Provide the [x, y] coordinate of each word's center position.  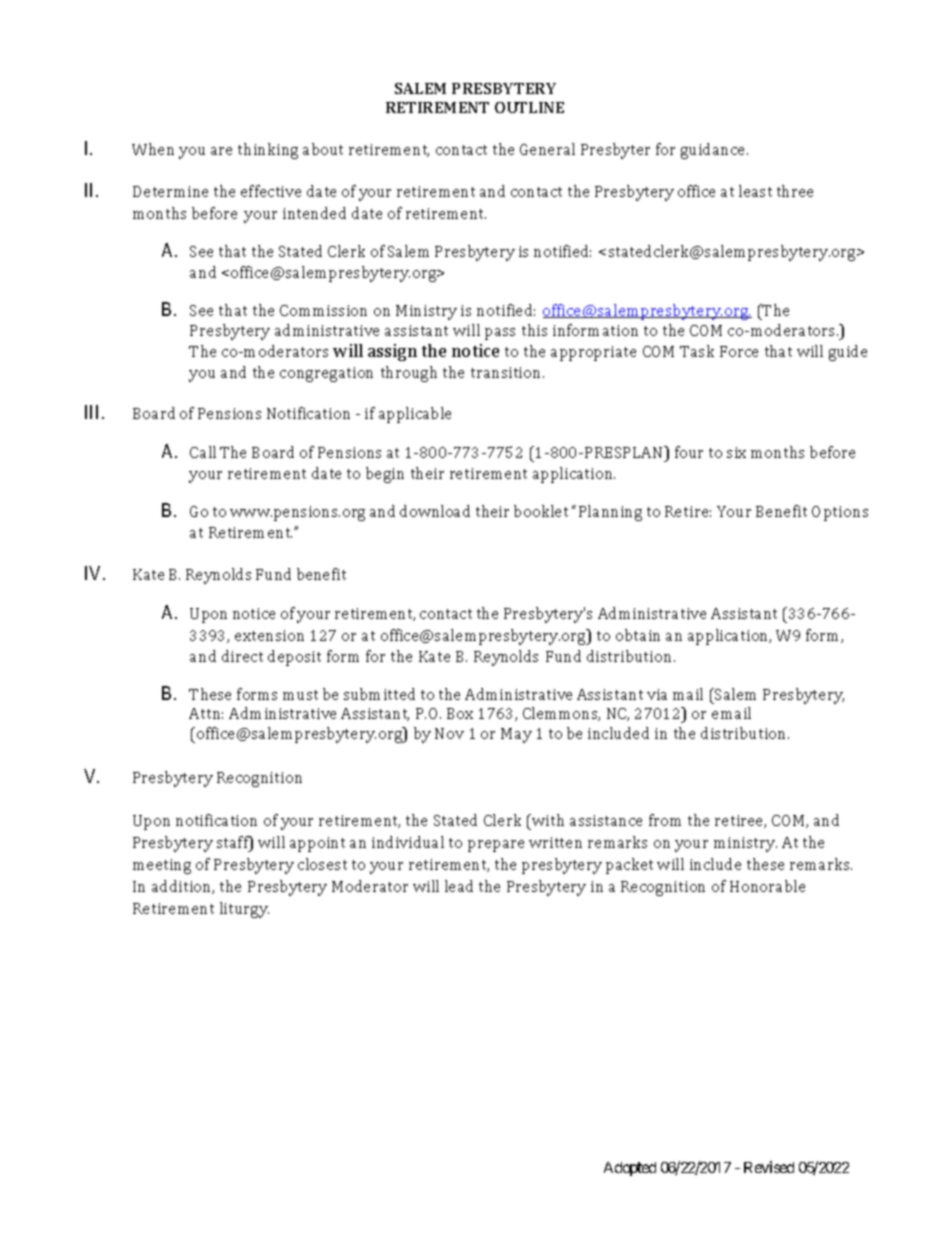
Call [203, 452]
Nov [449, 733]
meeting [162, 866]
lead [459, 886]
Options [840, 513]
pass [500, 334]
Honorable [767, 886]
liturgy [244, 910]
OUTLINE [529, 107]
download [435, 511]
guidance [714, 151]
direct [242, 656]
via [657, 694]
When [153, 149]
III [94, 412]
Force [739, 351]
